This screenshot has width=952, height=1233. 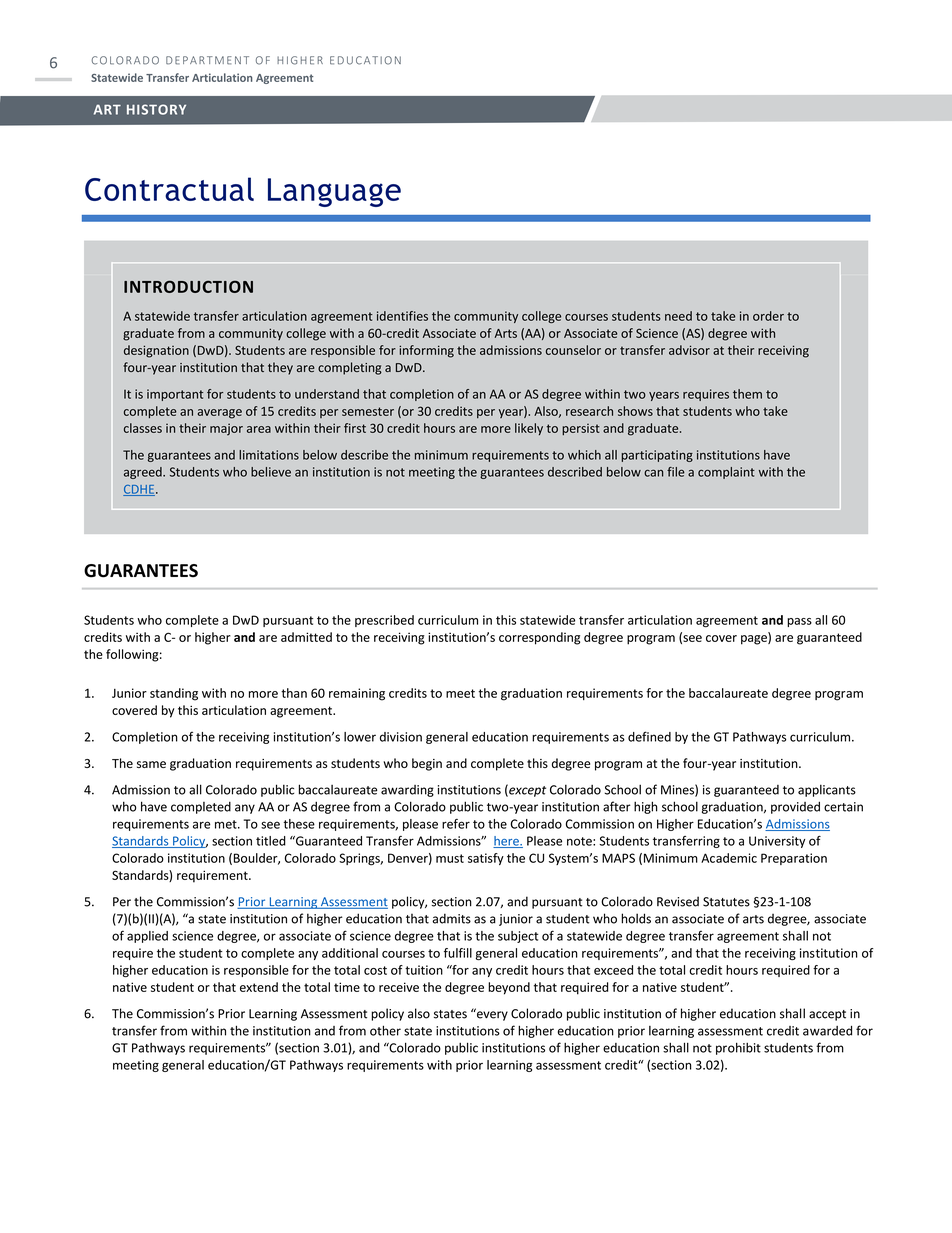 I want to click on extend, so click(x=259, y=987).
